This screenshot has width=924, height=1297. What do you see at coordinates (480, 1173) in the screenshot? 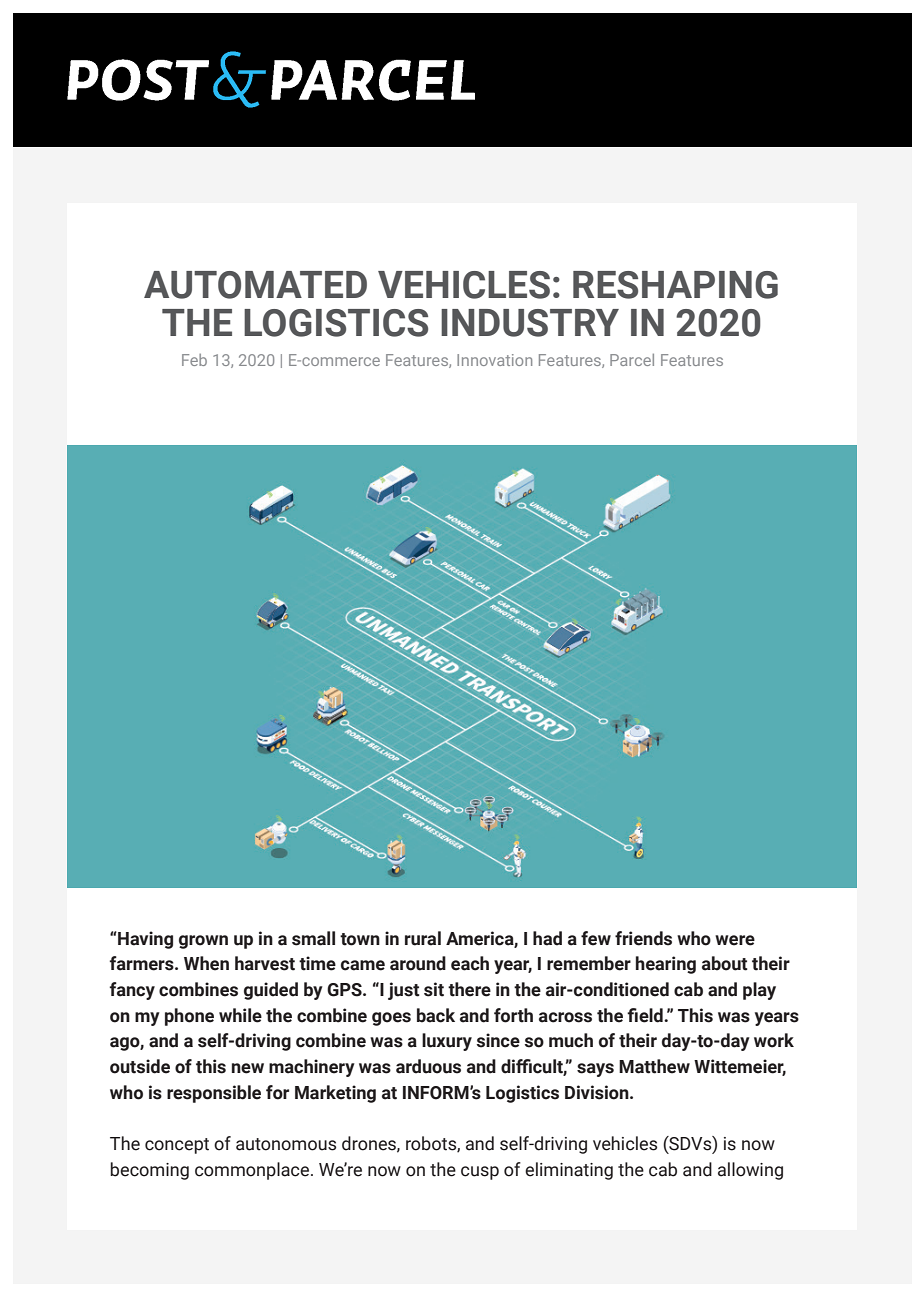
I see `cusp` at bounding box center [480, 1173].
